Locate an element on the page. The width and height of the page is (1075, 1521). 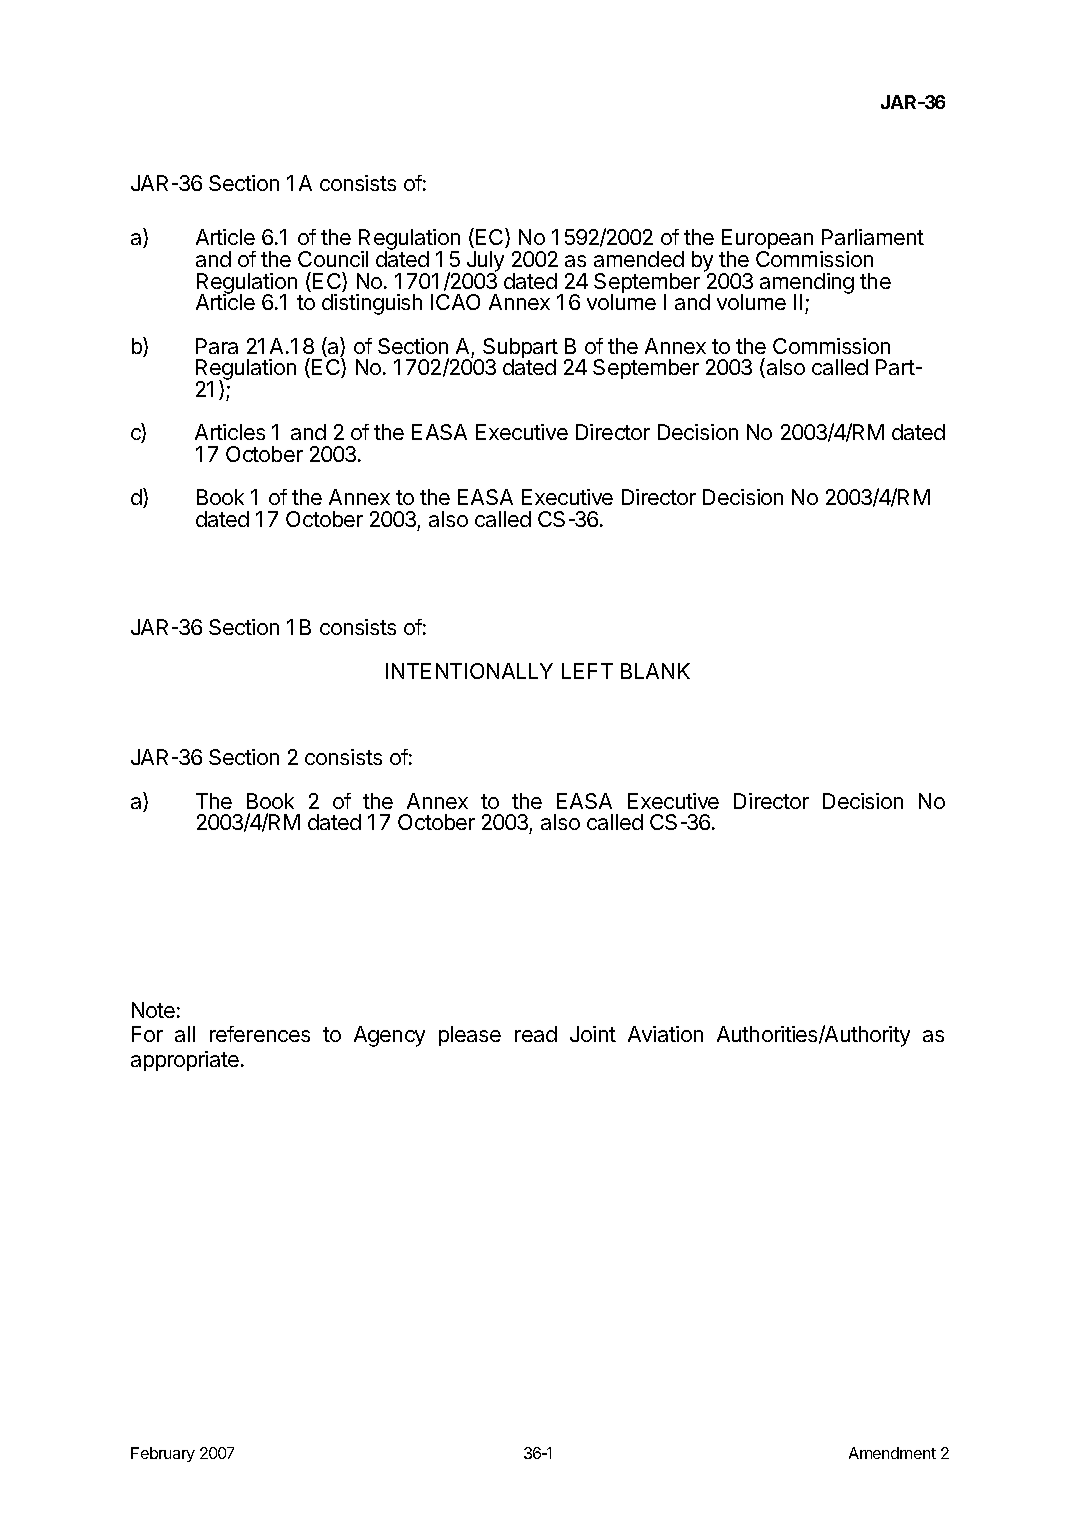
Note is located at coordinates (153, 1010).
